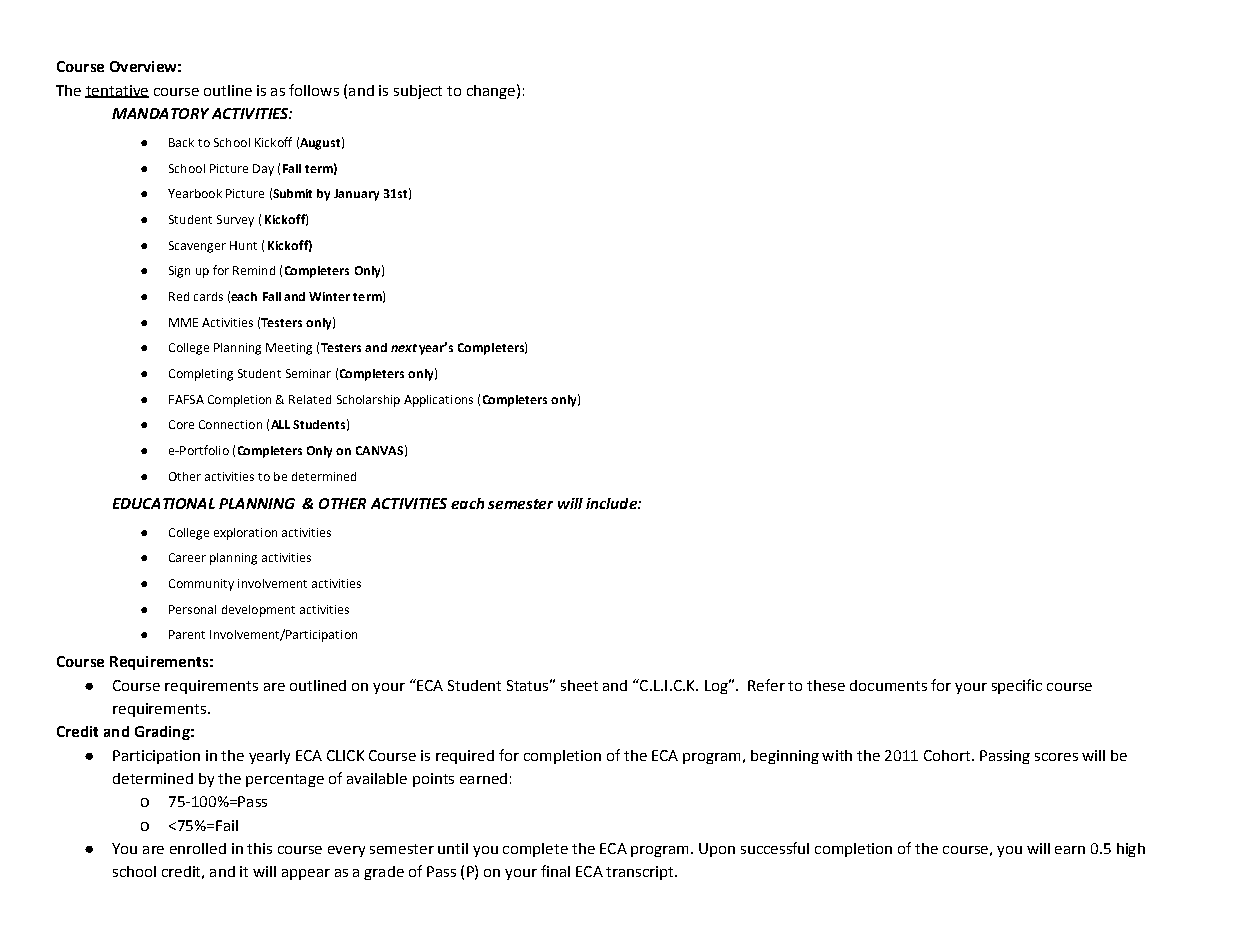  Describe the element at coordinates (579, 685) in the document. I see `sheet` at that location.
